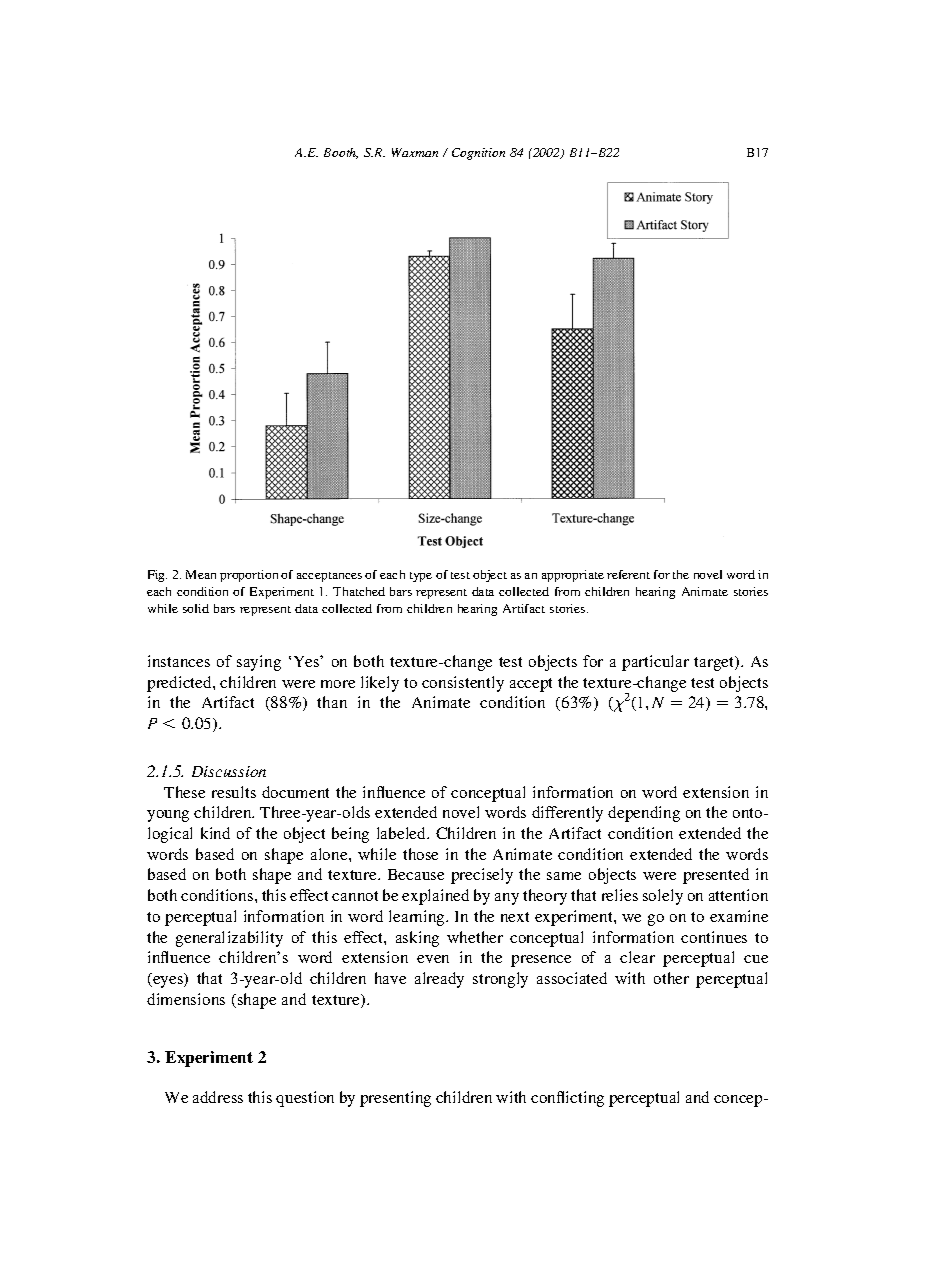 The height and width of the screenshot is (1288, 943). What do you see at coordinates (218, 1097) in the screenshot?
I see `address` at bounding box center [218, 1097].
